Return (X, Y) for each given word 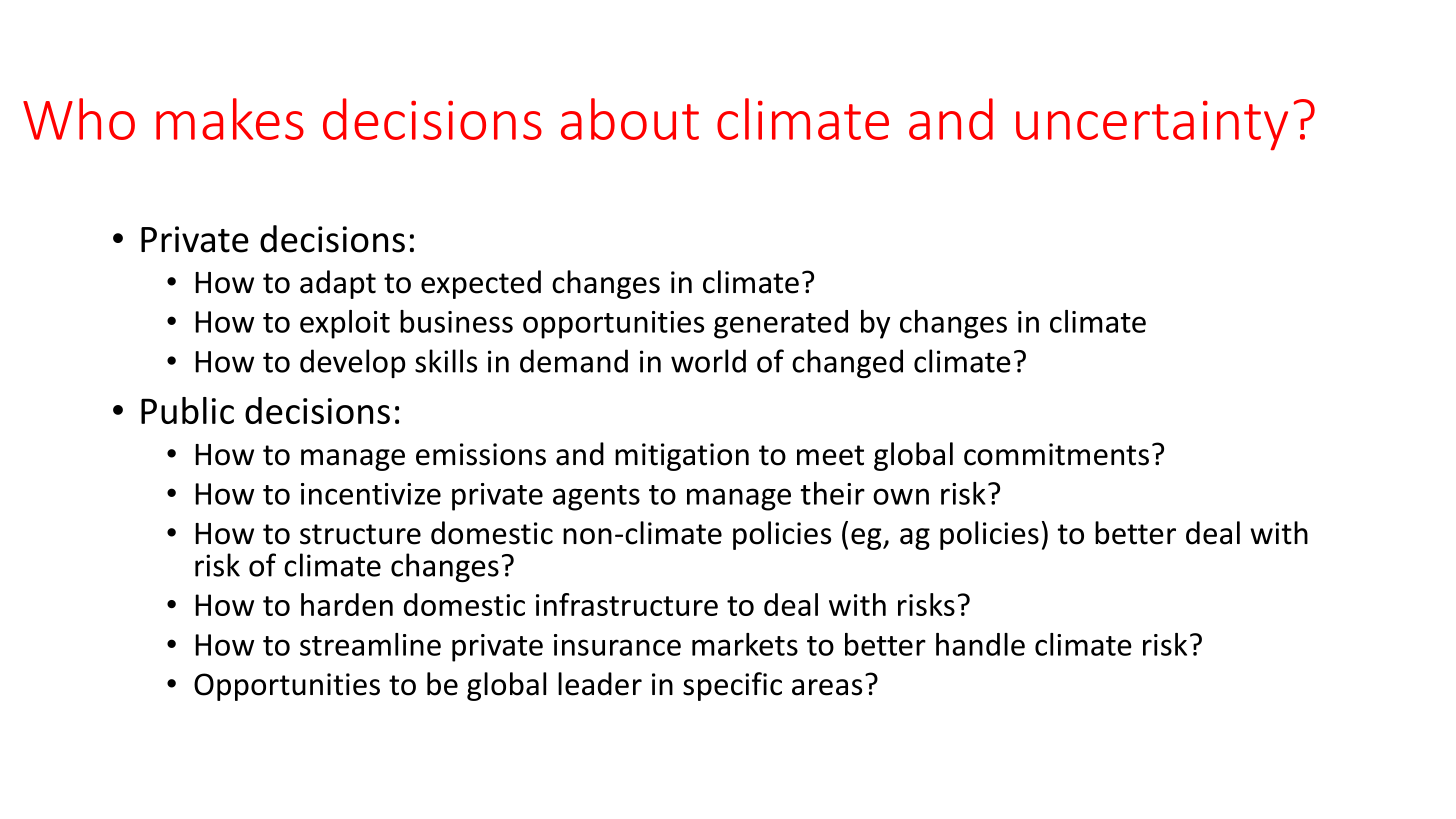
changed (847, 363)
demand (574, 361)
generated (781, 324)
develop (352, 363)
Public (187, 410)
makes (230, 119)
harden (347, 604)
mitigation (682, 457)
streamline (370, 644)
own (901, 496)
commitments (1056, 454)
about (630, 119)
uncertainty (1152, 126)
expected (481, 284)
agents (596, 498)
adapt (338, 284)
